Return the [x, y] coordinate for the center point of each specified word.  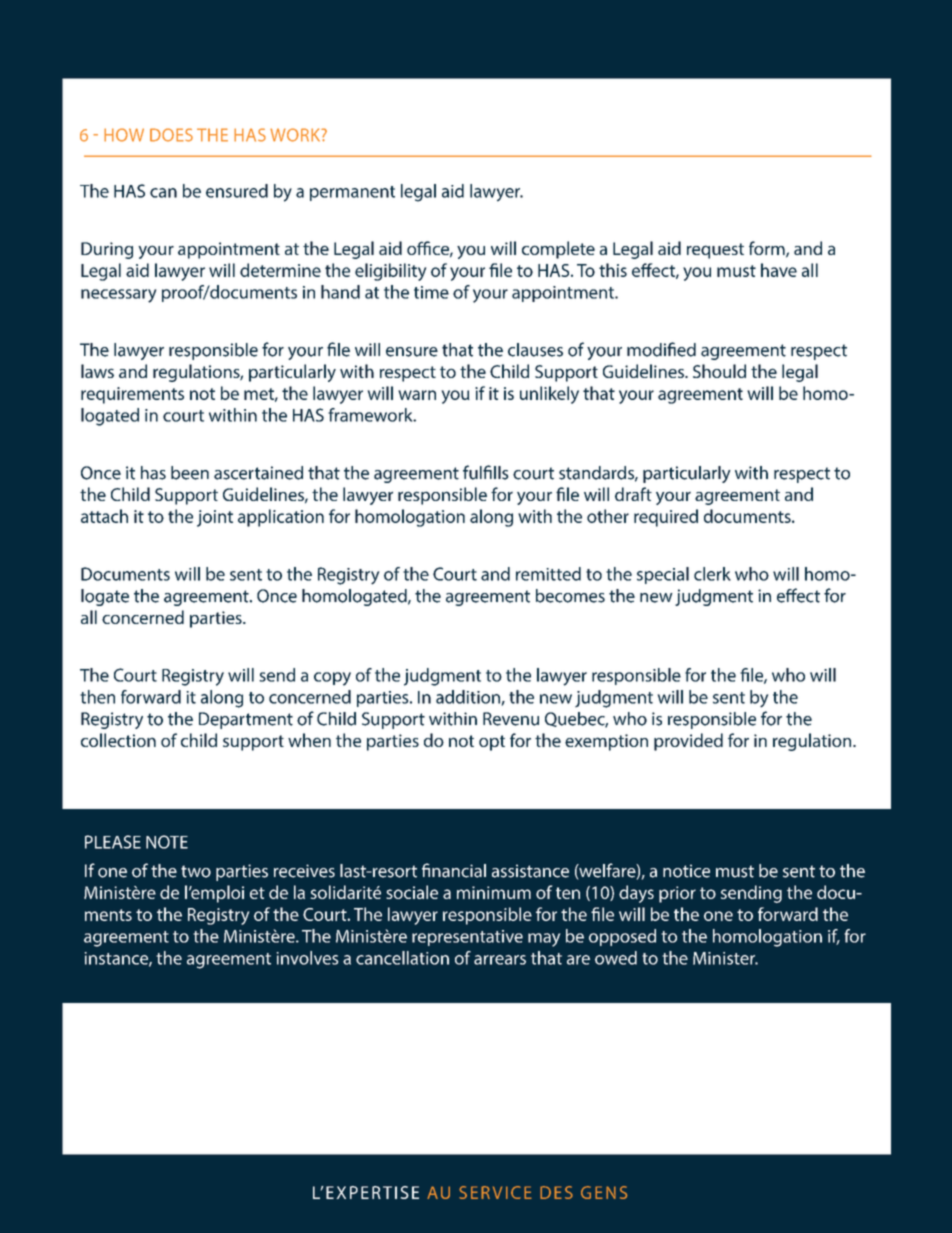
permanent [352, 193]
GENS [604, 1192]
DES [556, 1192]
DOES [171, 135]
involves [307, 958]
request [715, 251]
